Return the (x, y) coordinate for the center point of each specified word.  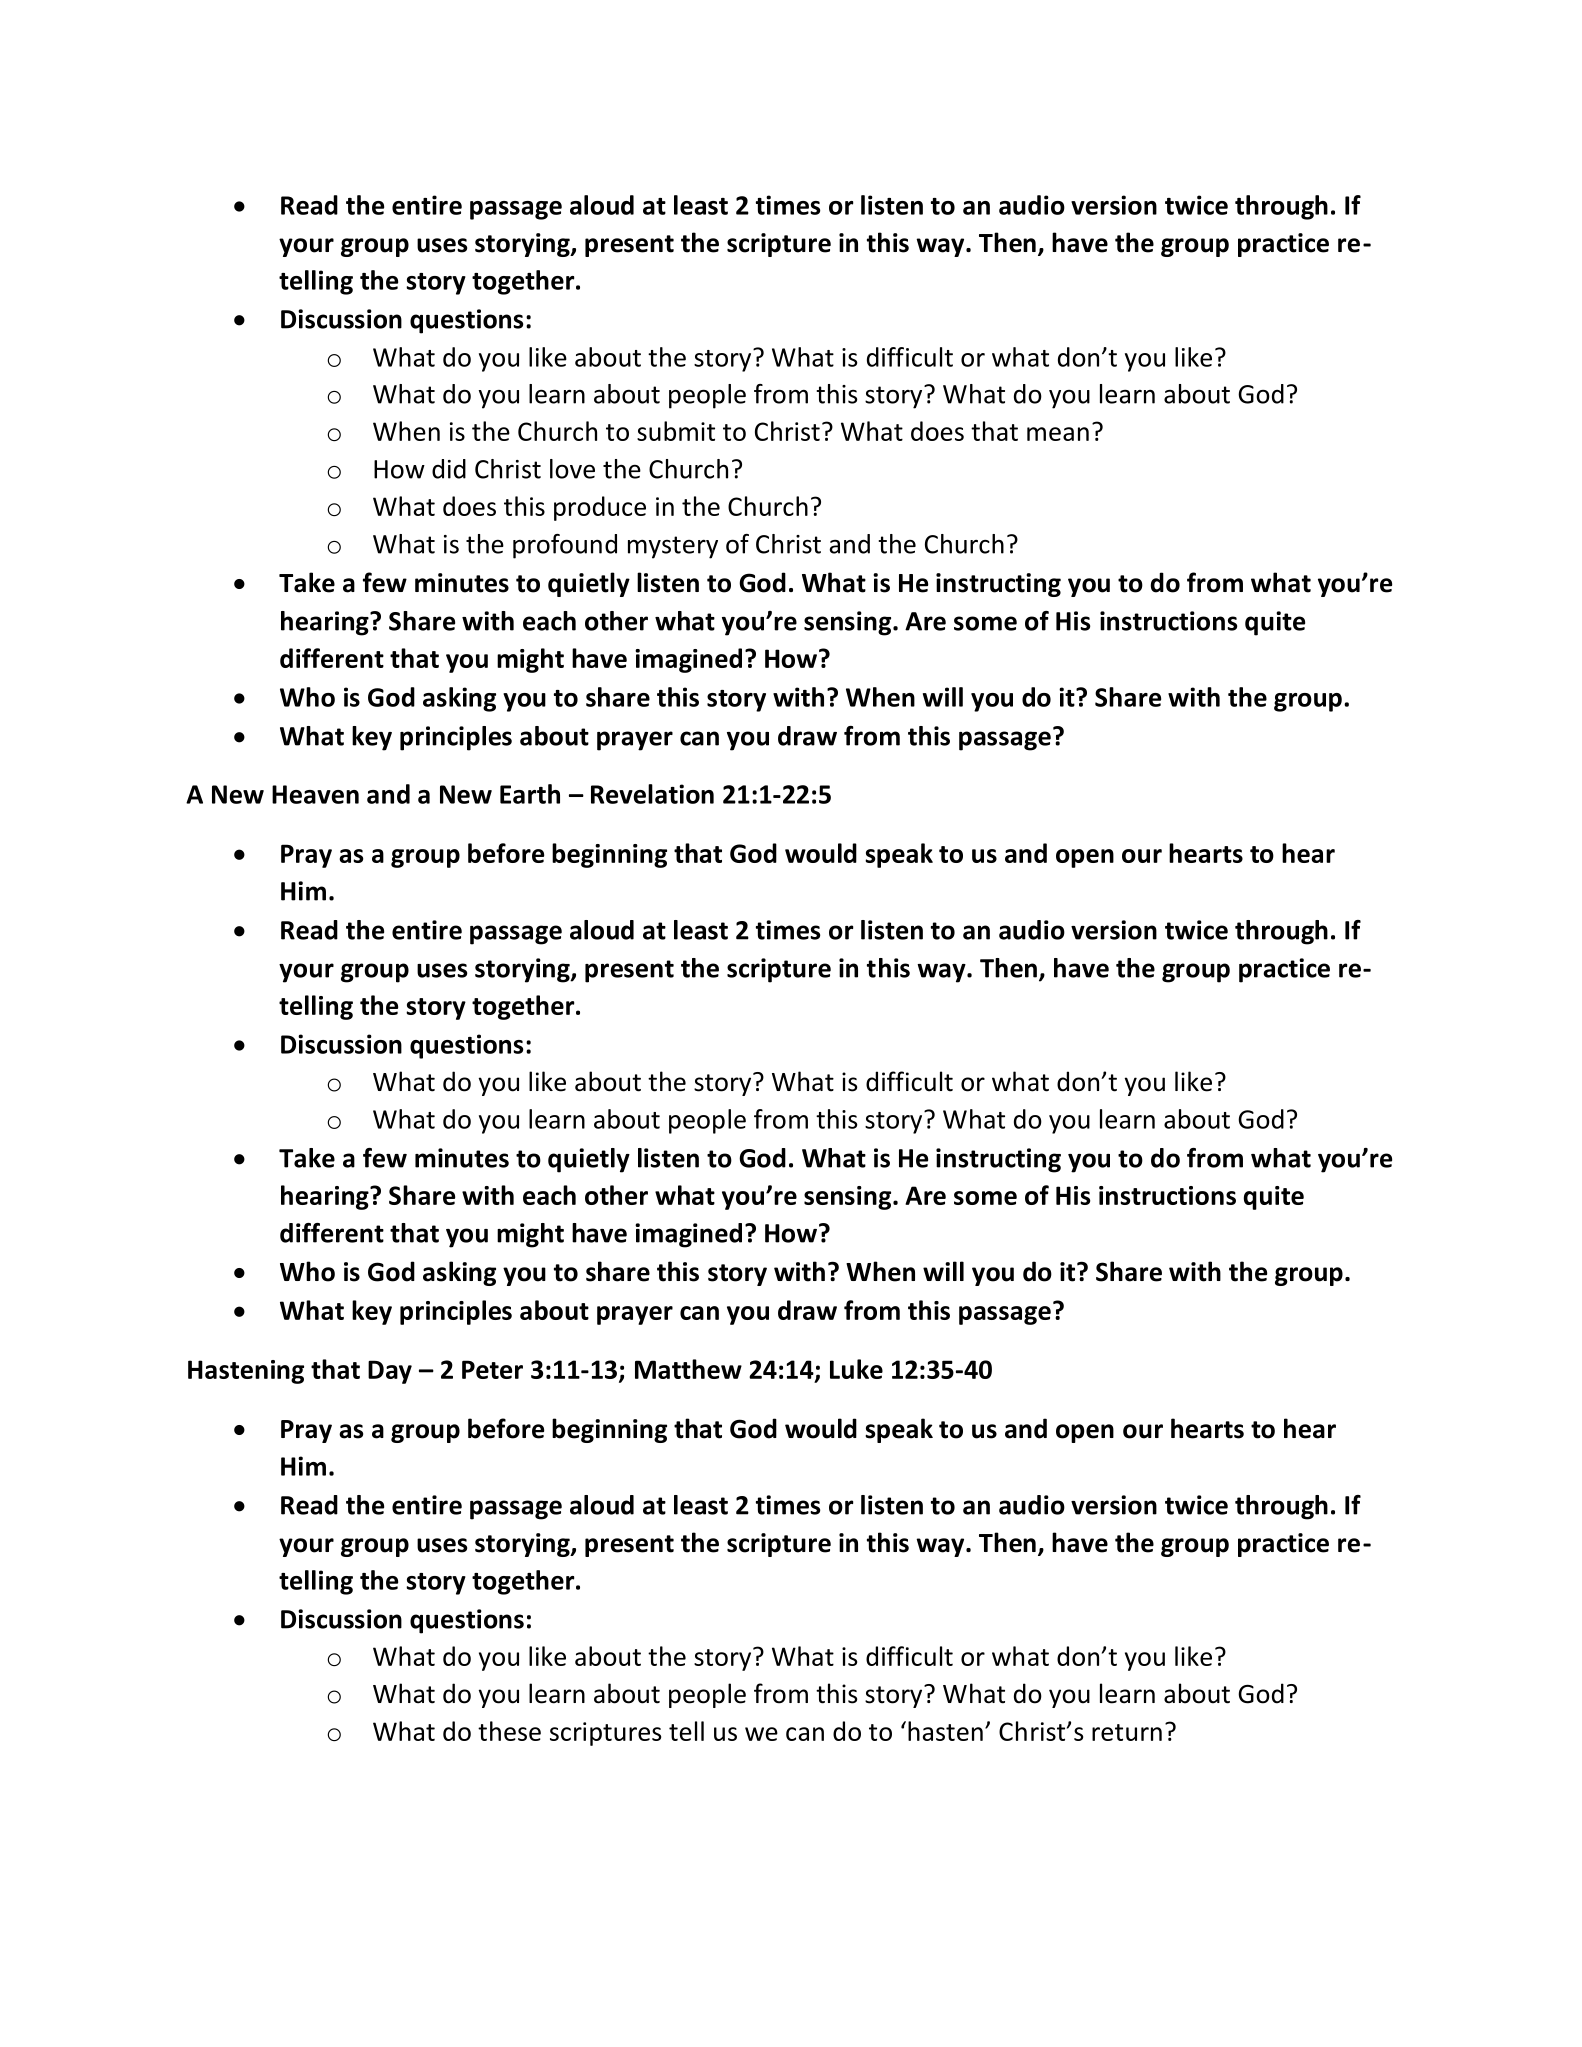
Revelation (652, 794)
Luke (856, 1369)
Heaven (315, 794)
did (449, 469)
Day (390, 1372)
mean (1058, 434)
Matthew (688, 1369)
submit (676, 431)
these (509, 1731)
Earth (530, 794)
